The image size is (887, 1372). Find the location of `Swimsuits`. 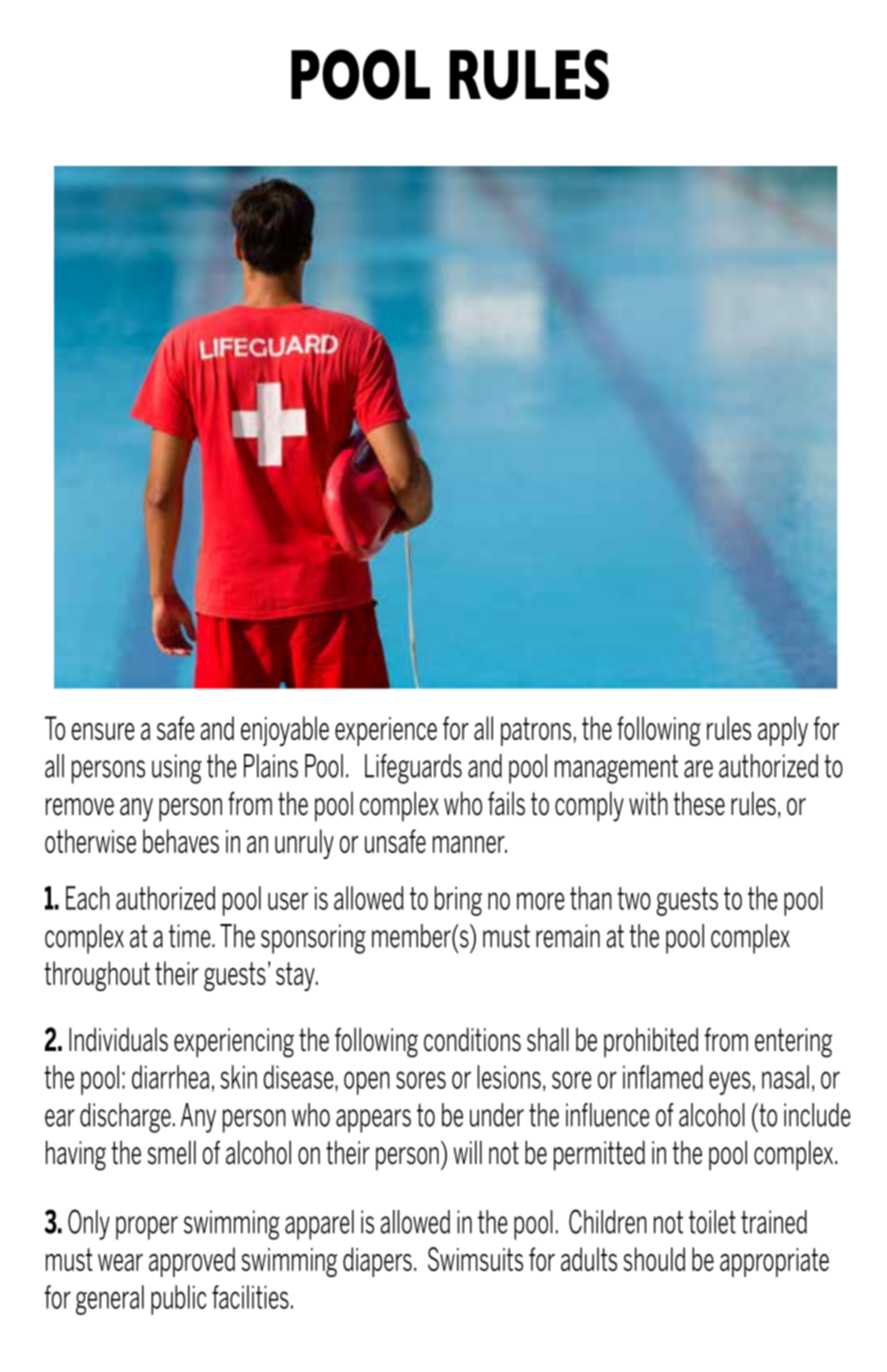

Swimsuits is located at coordinates (475, 1259).
